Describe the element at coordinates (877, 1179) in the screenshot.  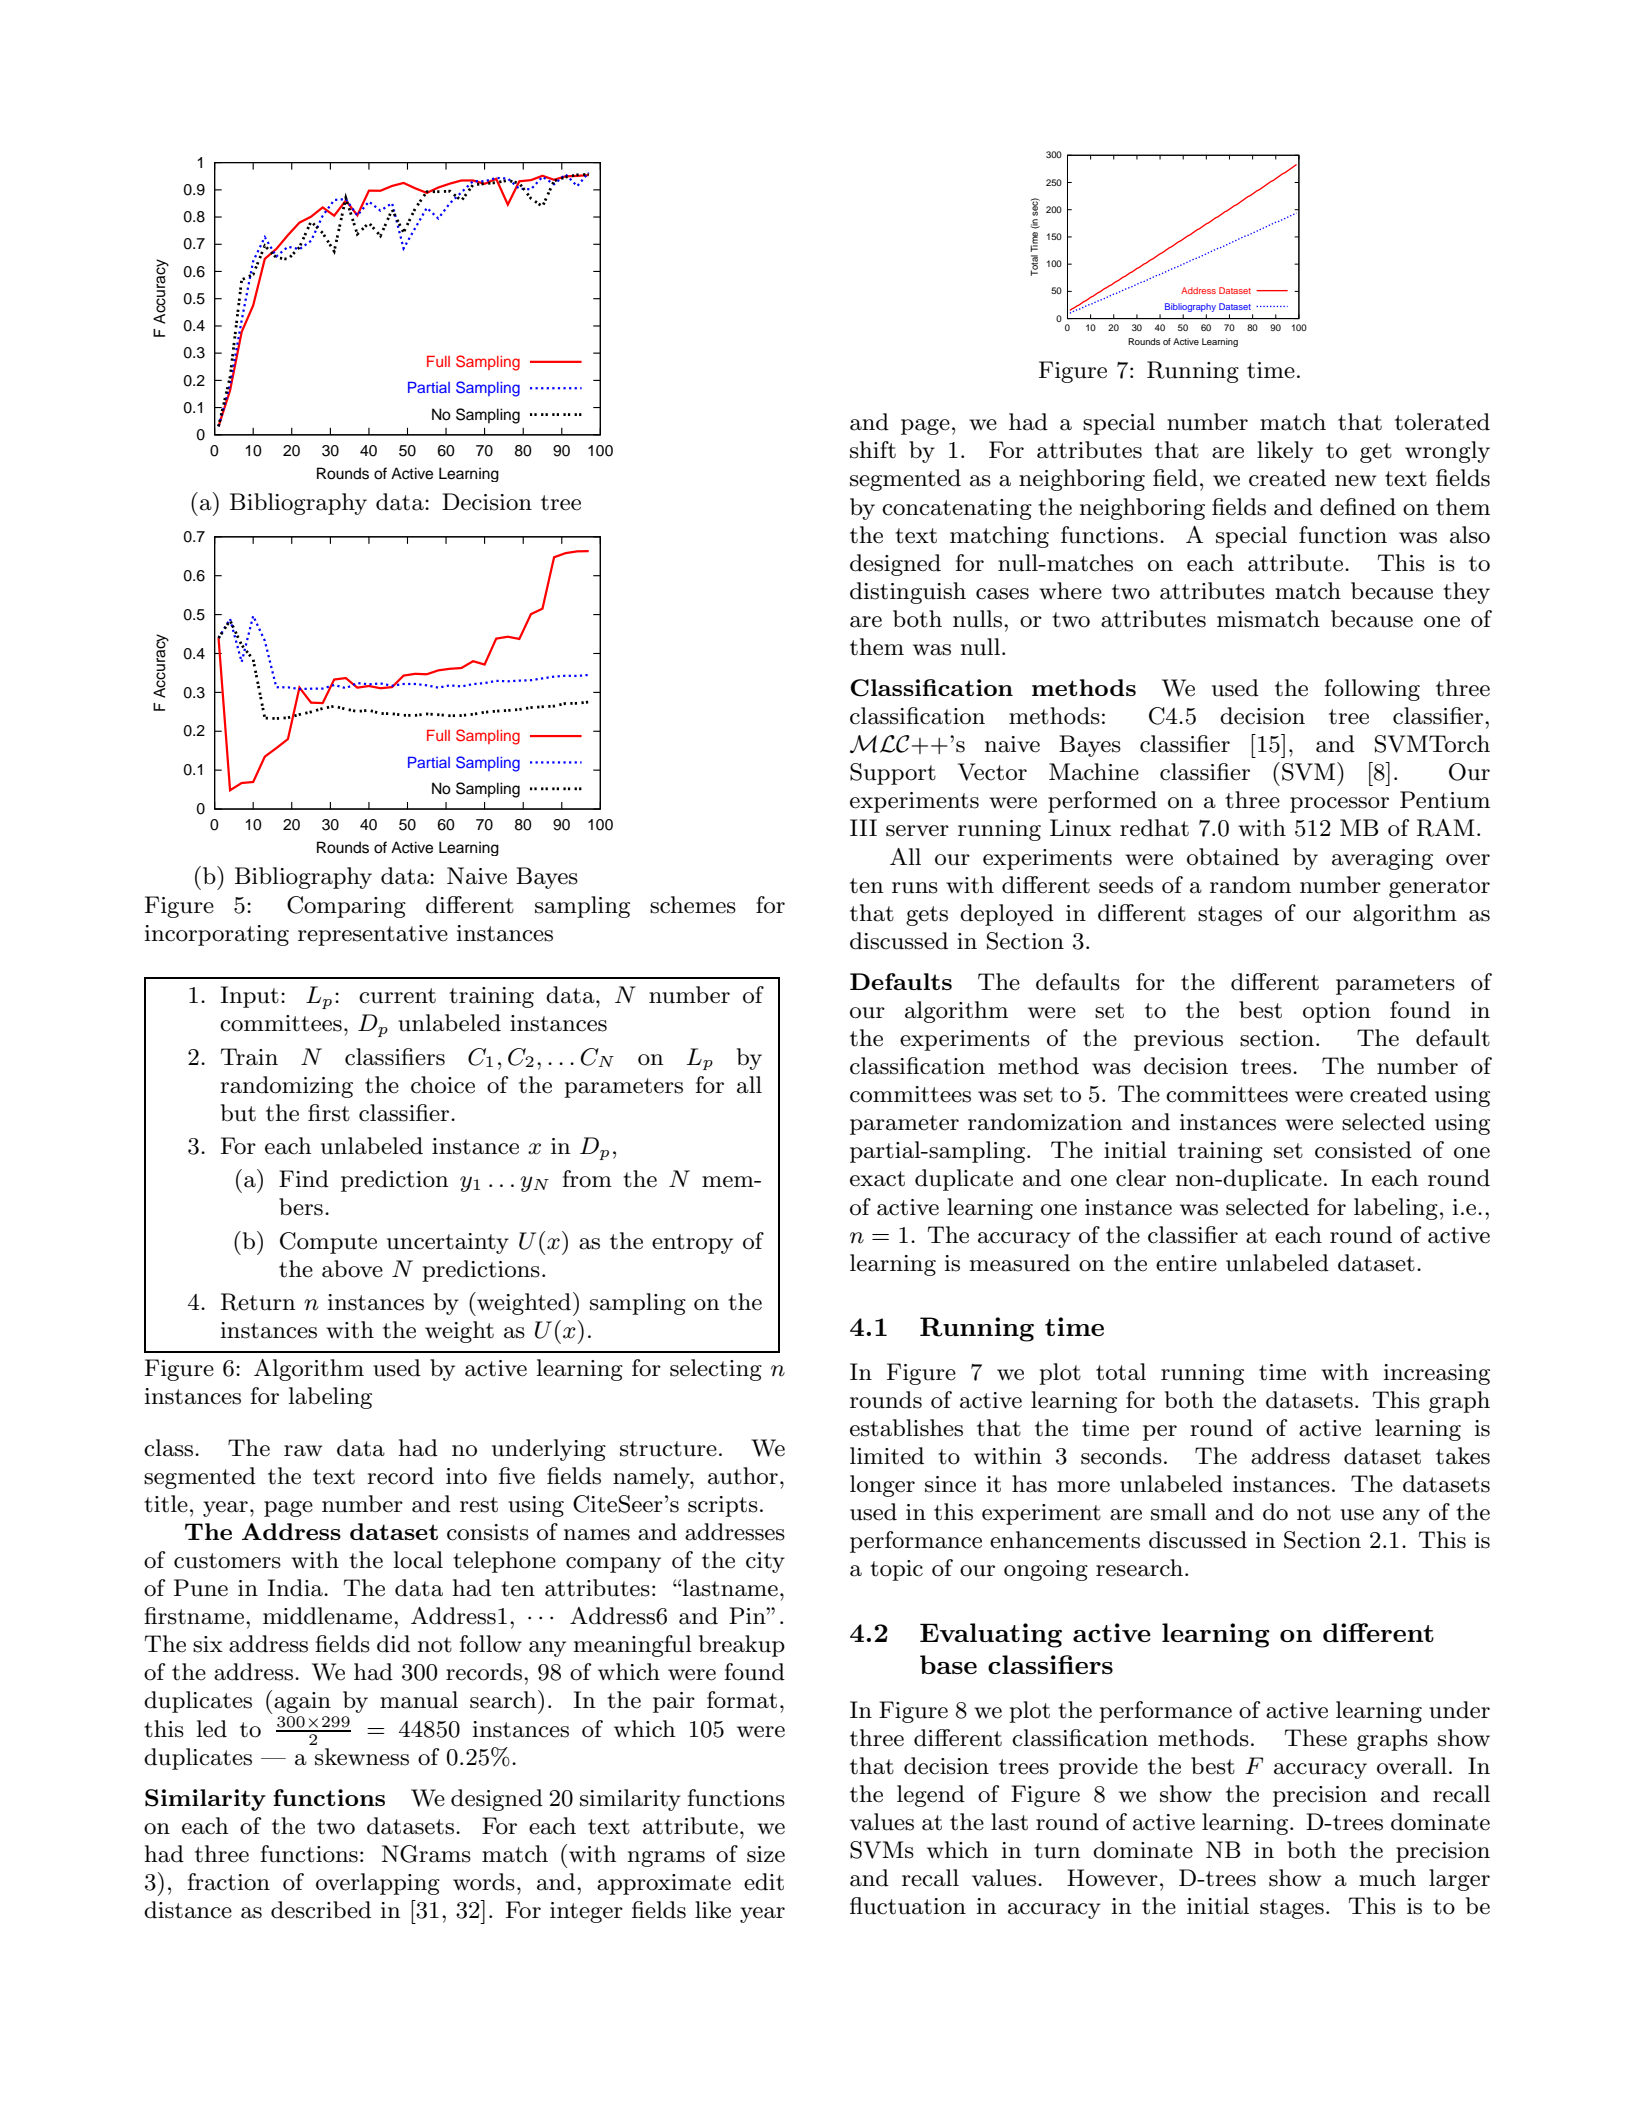
I see `exact` at that location.
